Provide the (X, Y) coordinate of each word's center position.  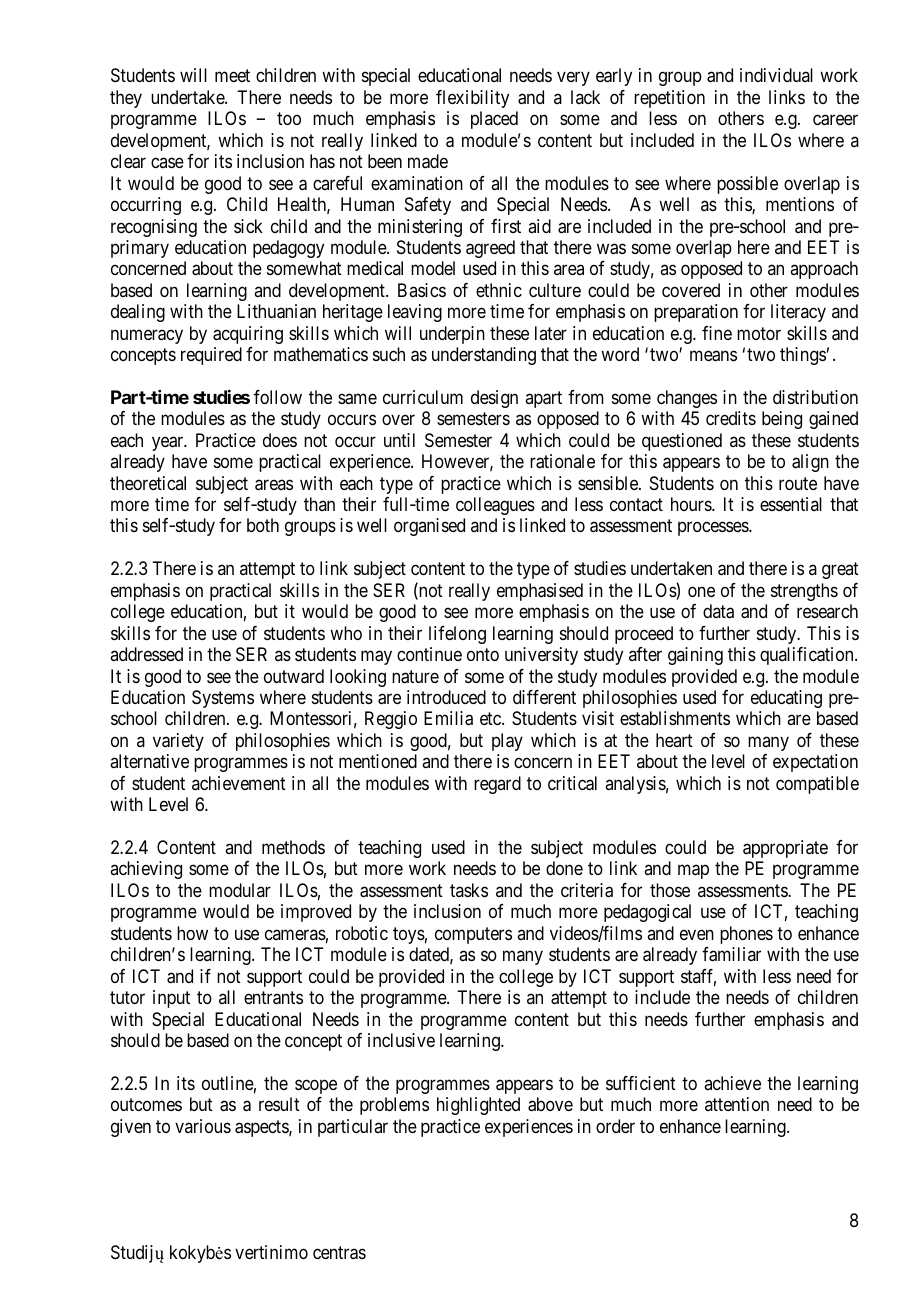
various (203, 1126)
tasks (469, 890)
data (718, 611)
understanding (484, 356)
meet (232, 76)
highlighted (478, 1106)
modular (240, 890)
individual (776, 75)
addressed (146, 654)
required (211, 356)
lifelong (457, 635)
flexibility (472, 99)
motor (759, 333)
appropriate (785, 849)
